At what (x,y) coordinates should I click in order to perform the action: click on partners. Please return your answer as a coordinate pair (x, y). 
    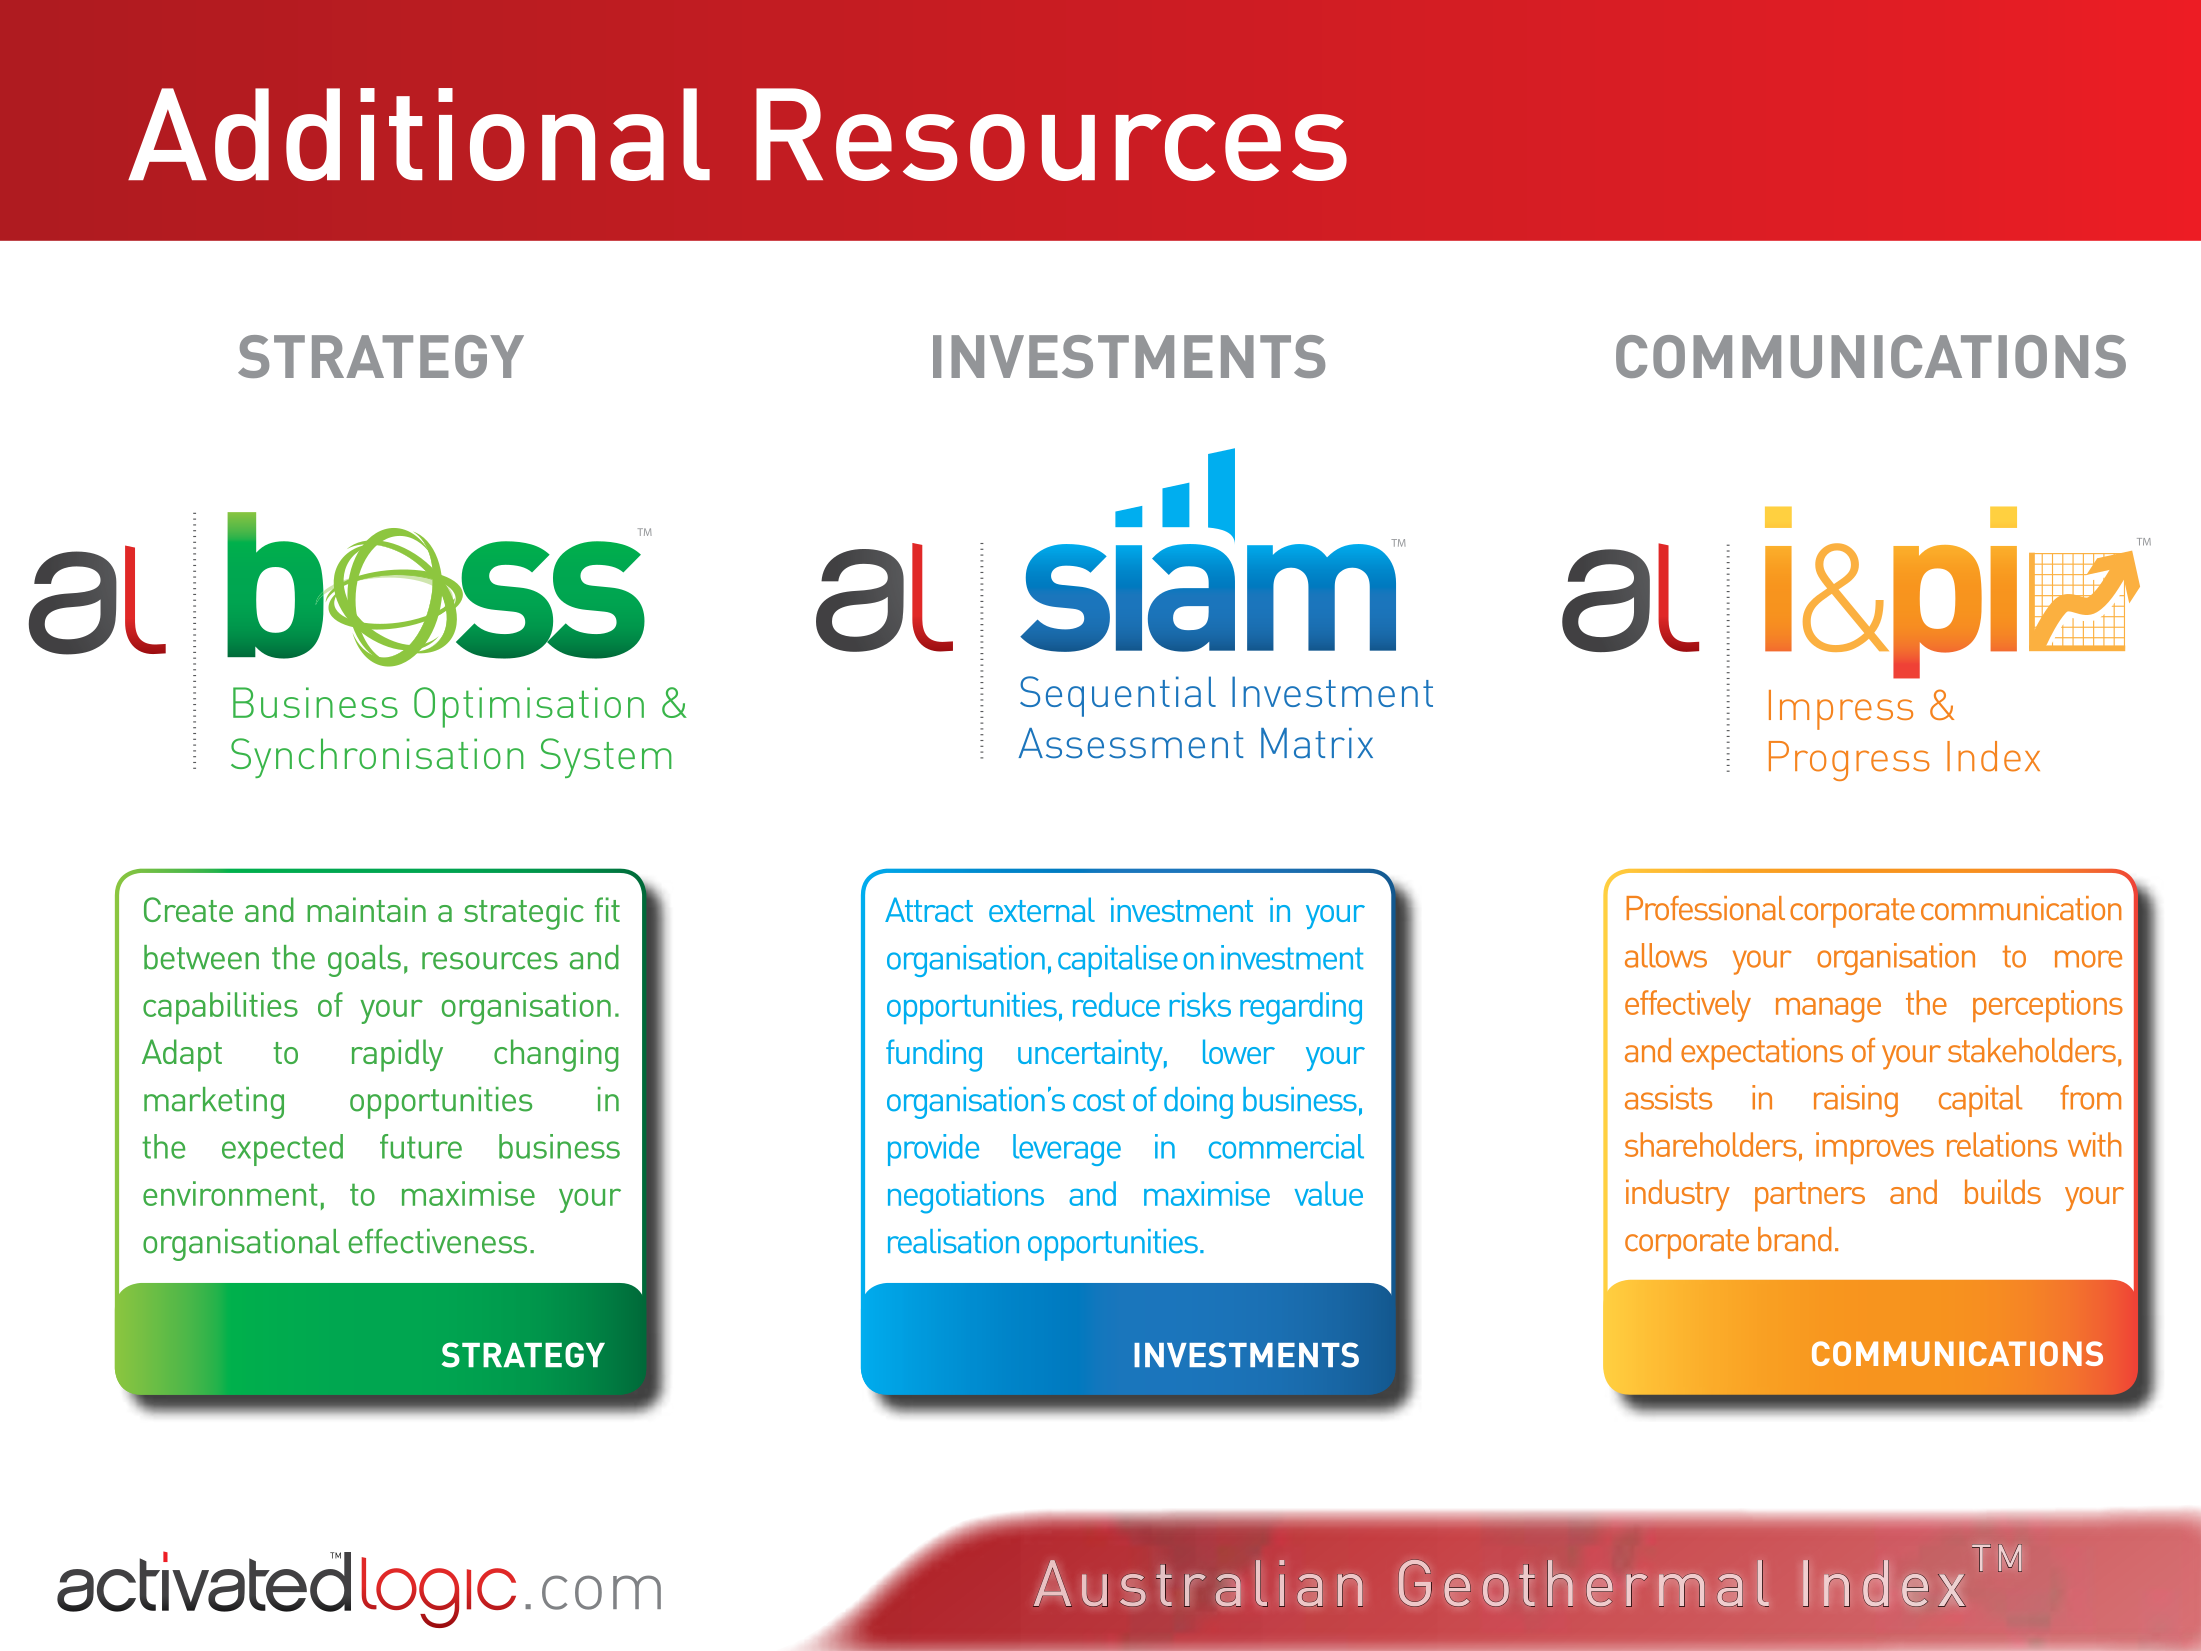
    Looking at the image, I should click on (1810, 1197).
